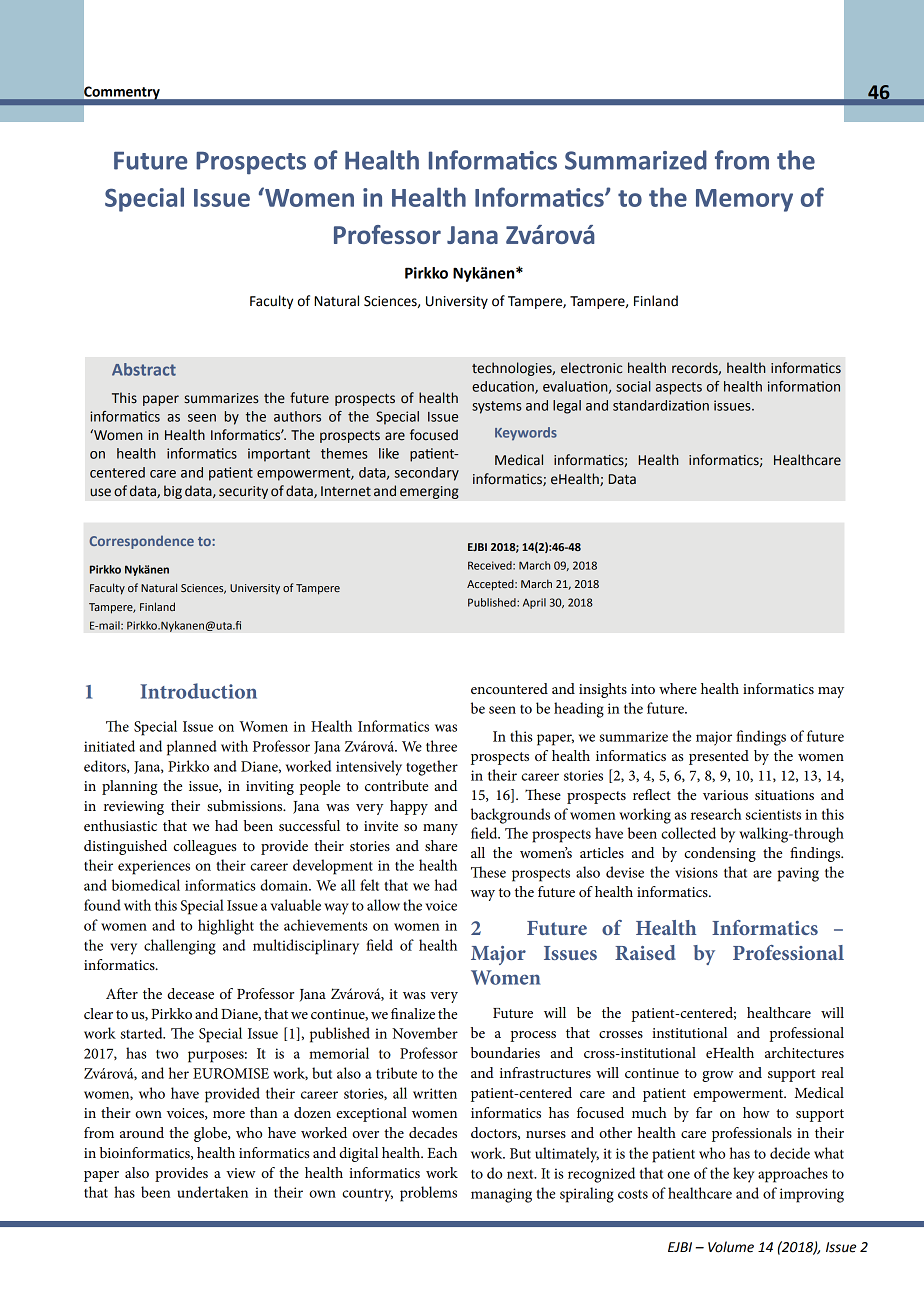  What do you see at coordinates (144, 369) in the page?
I see `Abstract` at bounding box center [144, 369].
